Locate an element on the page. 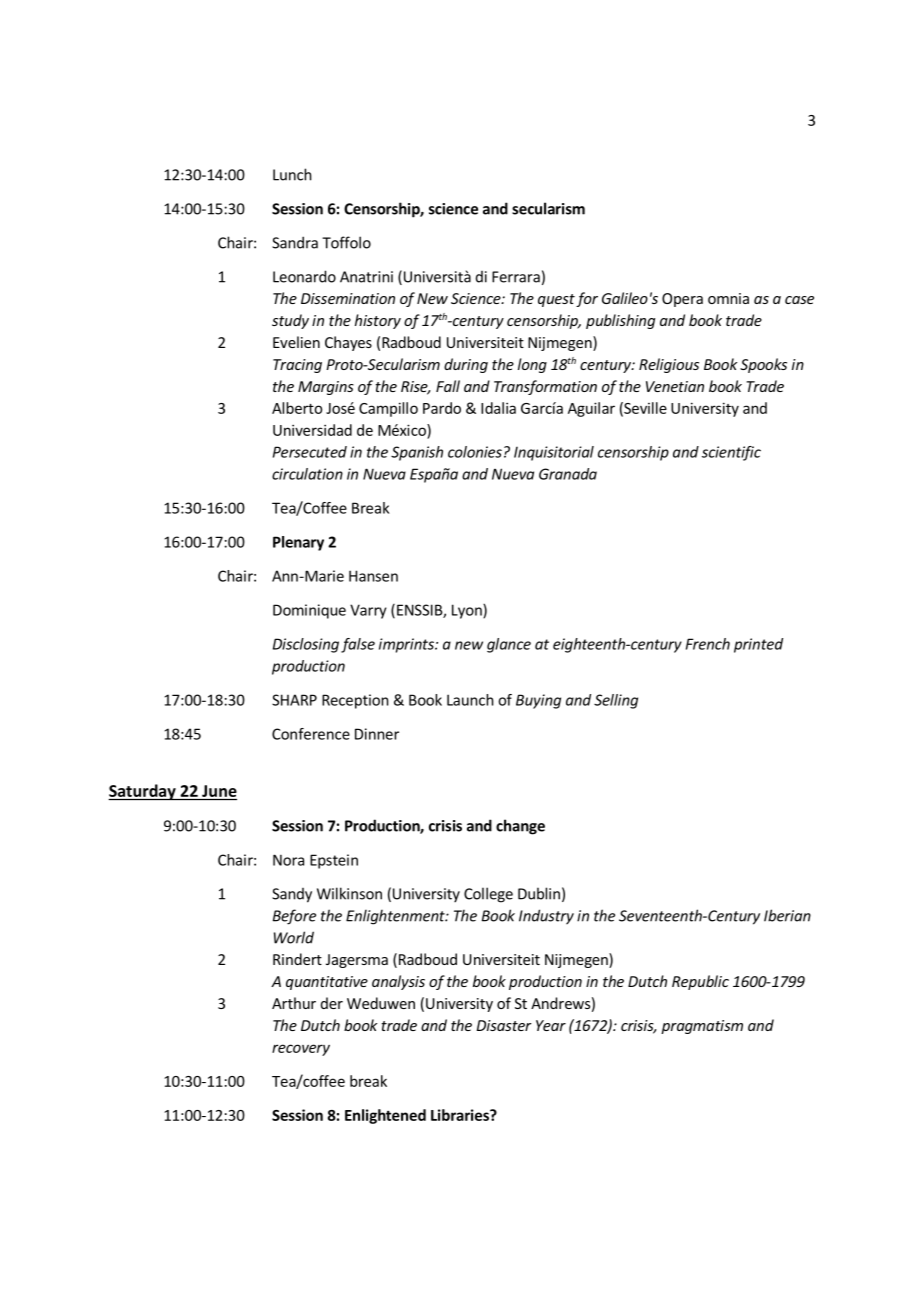 The width and height of the image is (924, 1308). Disclosing is located at coordinates (306, 645).
